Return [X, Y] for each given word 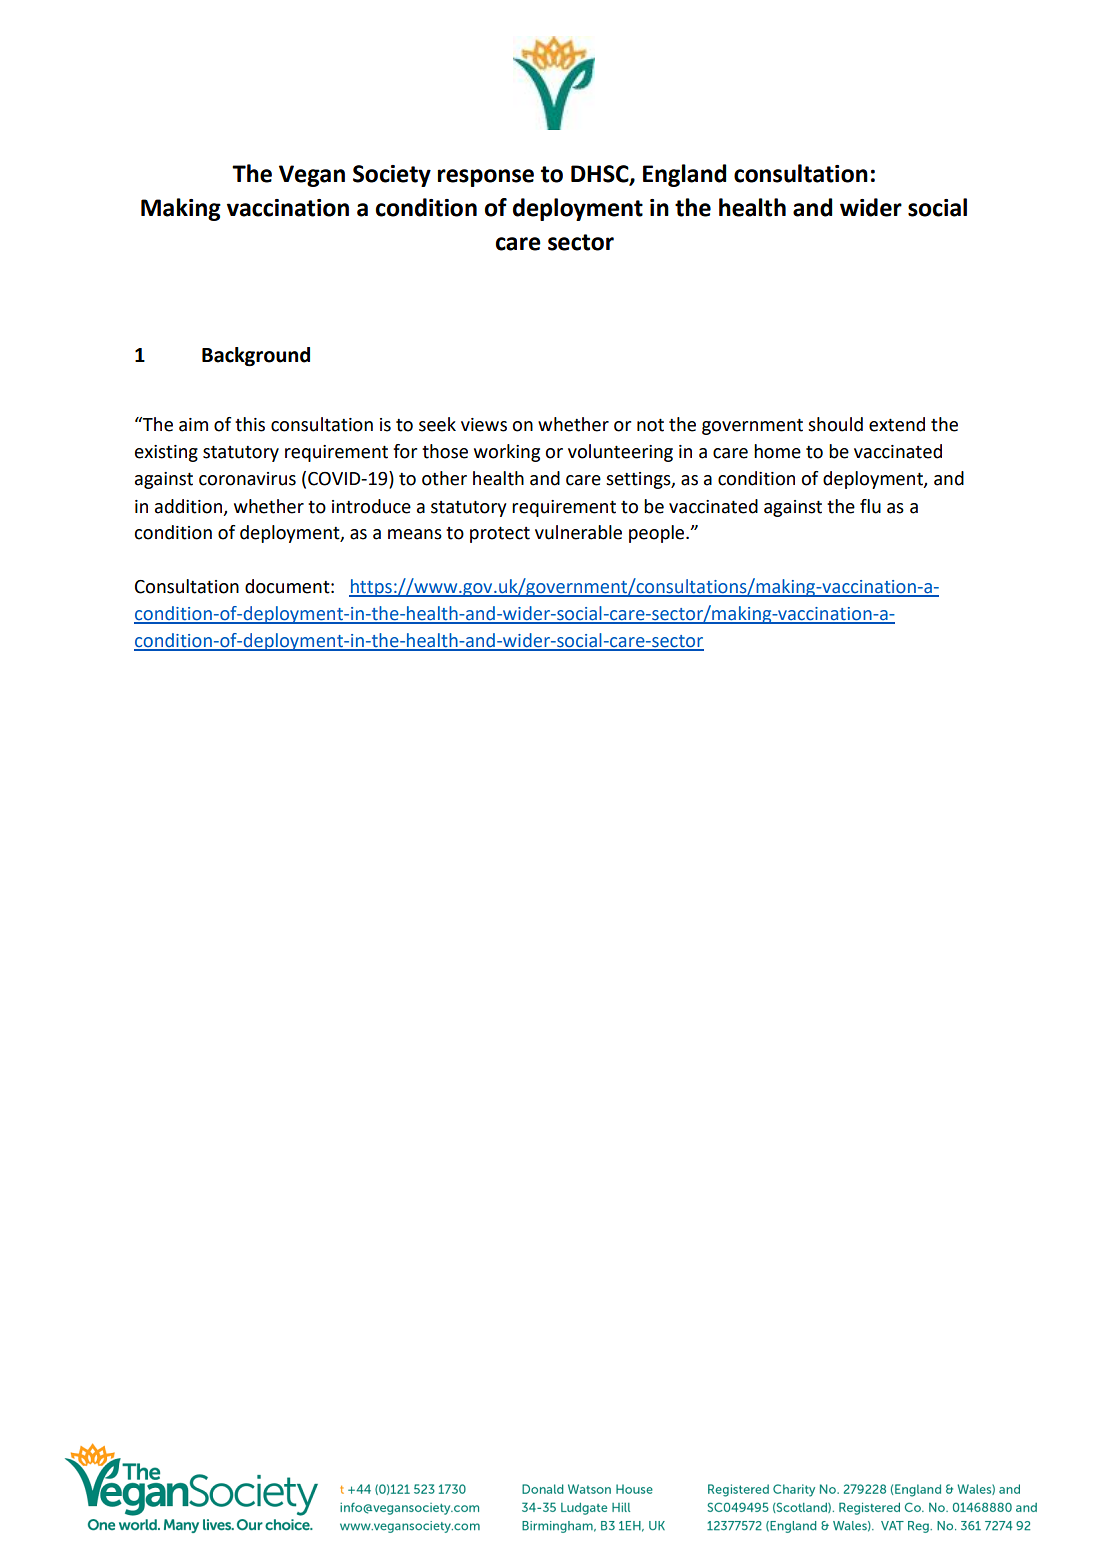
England [684, 175]
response [486, 178]
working [507, 453]
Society [392, 176]
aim [193, 425]
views [484, 425]
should [835, 424]
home [777, 451]
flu [870, 506]
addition [190, 507]
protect [500, 534]
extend [897, 424]
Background [256, 357]
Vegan [312, 176]
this [250, 424]
